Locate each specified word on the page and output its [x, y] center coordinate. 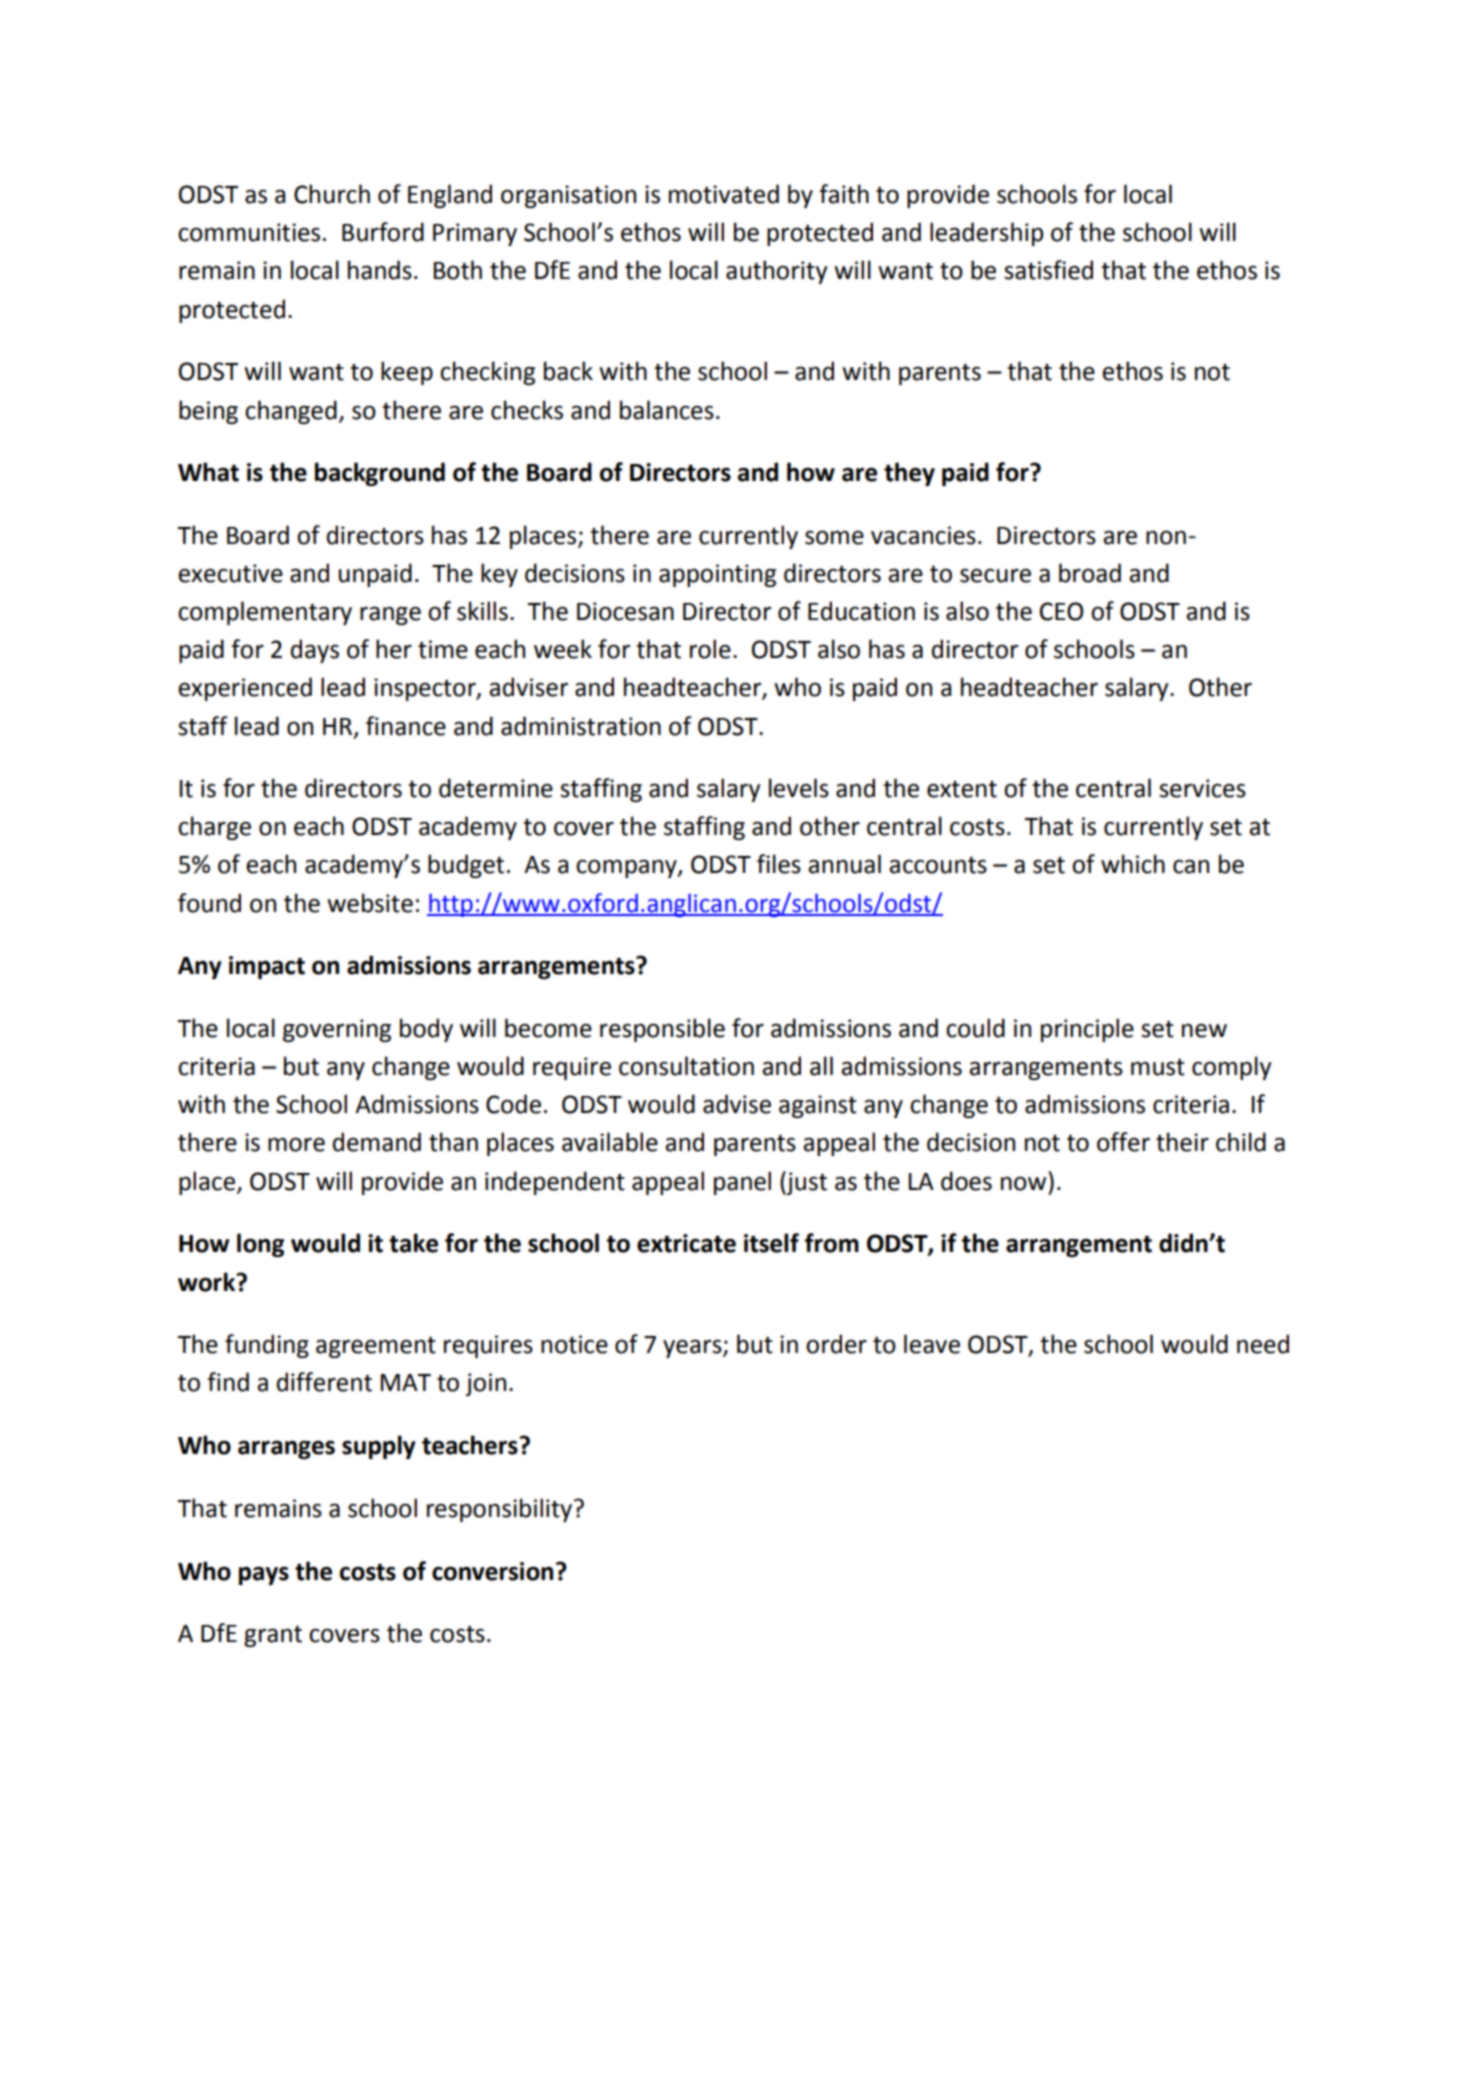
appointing [717, 575]
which [1133, 864]
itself [771, 1243]
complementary [265, 613]
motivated [724, 194]
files [779, 864]
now [1023, 1183]
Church [332, 194]
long [260, 1245]
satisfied [1048, 270]
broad [1090, 573]
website [370, 903]
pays [264, 1576]
